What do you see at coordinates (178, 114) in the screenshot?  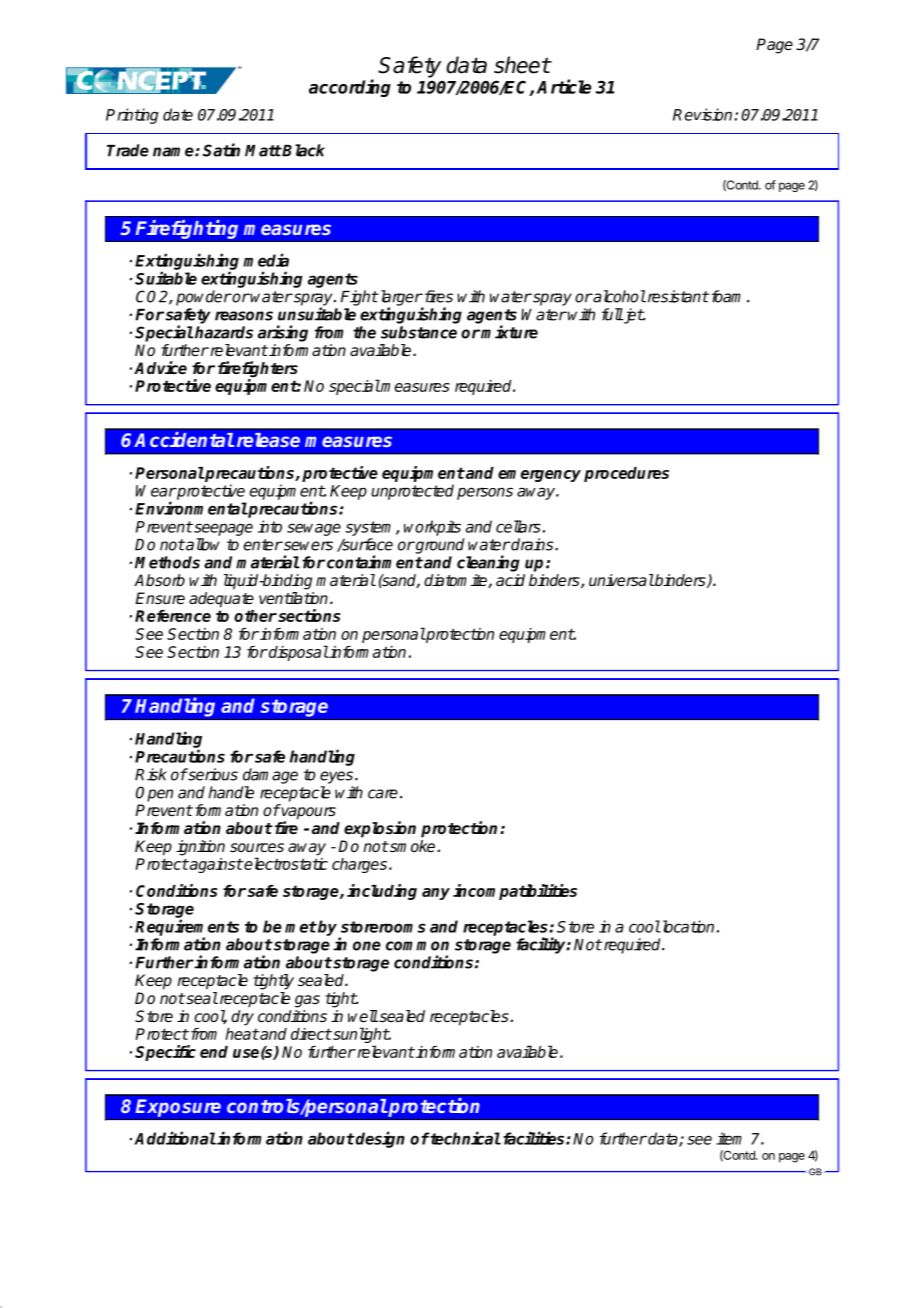 I see `date` at bounding box center [178, 114].
